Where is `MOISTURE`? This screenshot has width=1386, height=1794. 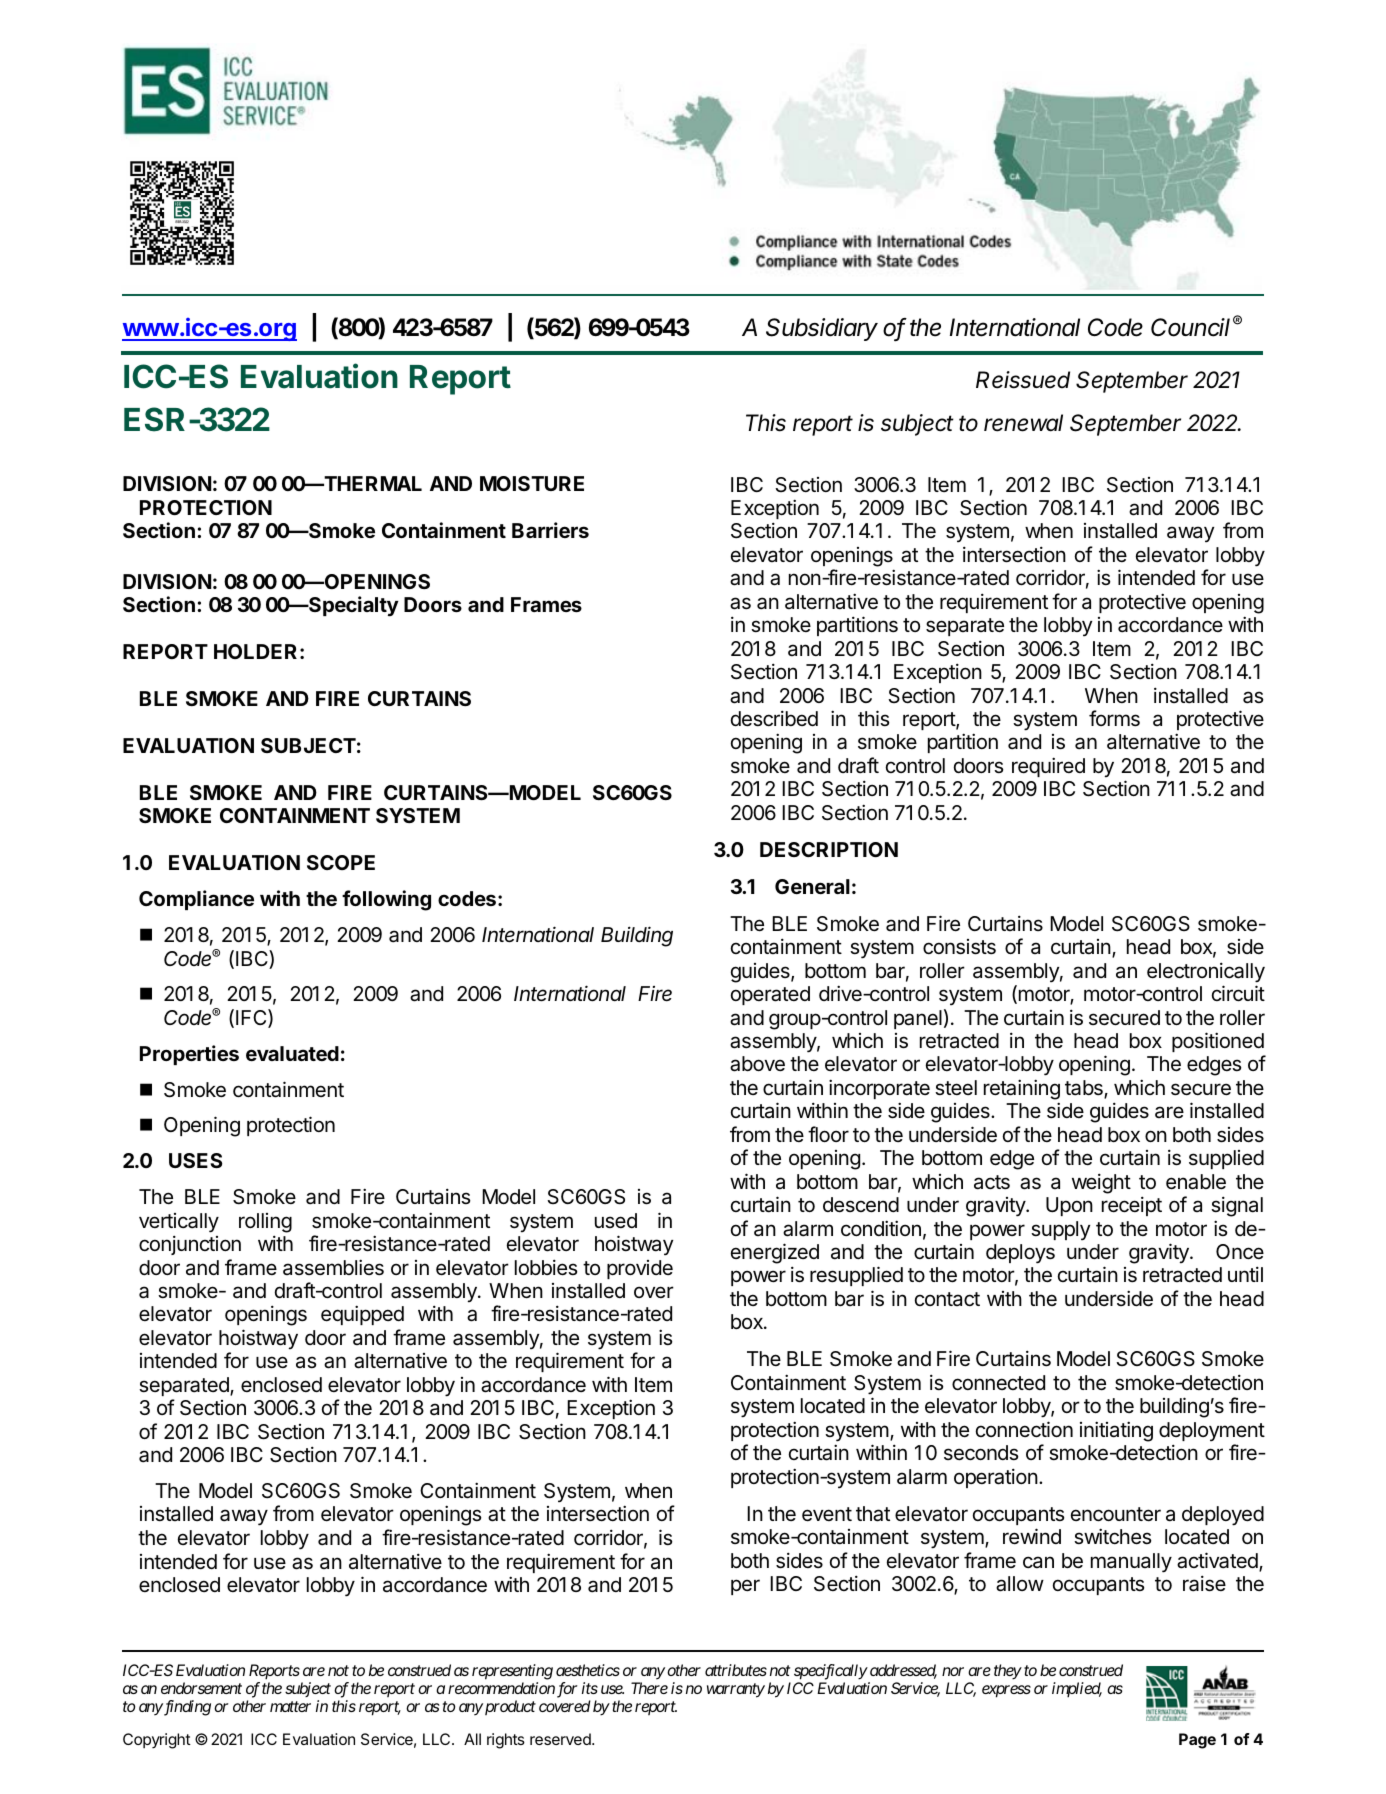 MOISTURE is located at coordinates (532, 483).
